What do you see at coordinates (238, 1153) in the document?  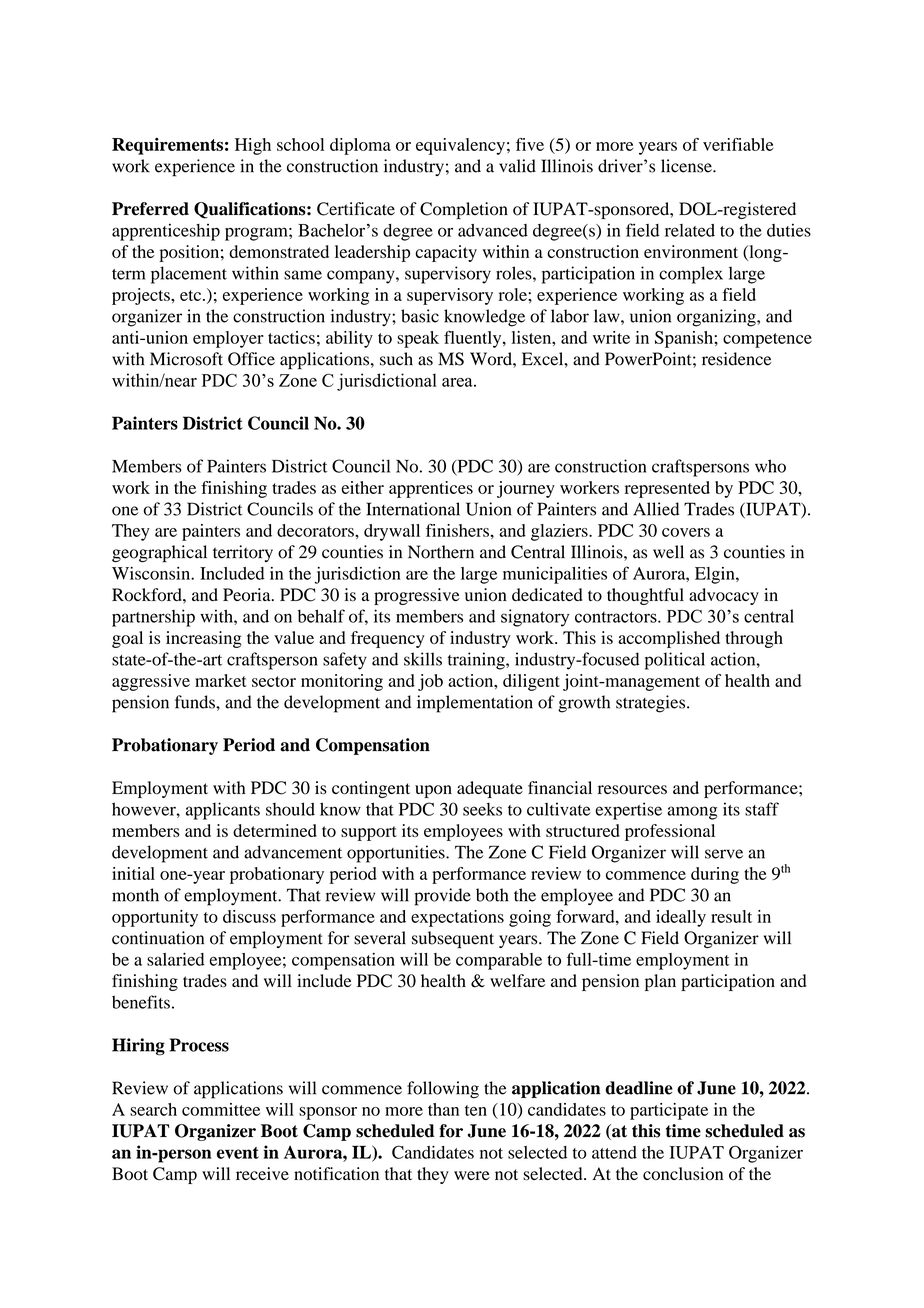 I see `event` at bounding box center [238, 1153].
